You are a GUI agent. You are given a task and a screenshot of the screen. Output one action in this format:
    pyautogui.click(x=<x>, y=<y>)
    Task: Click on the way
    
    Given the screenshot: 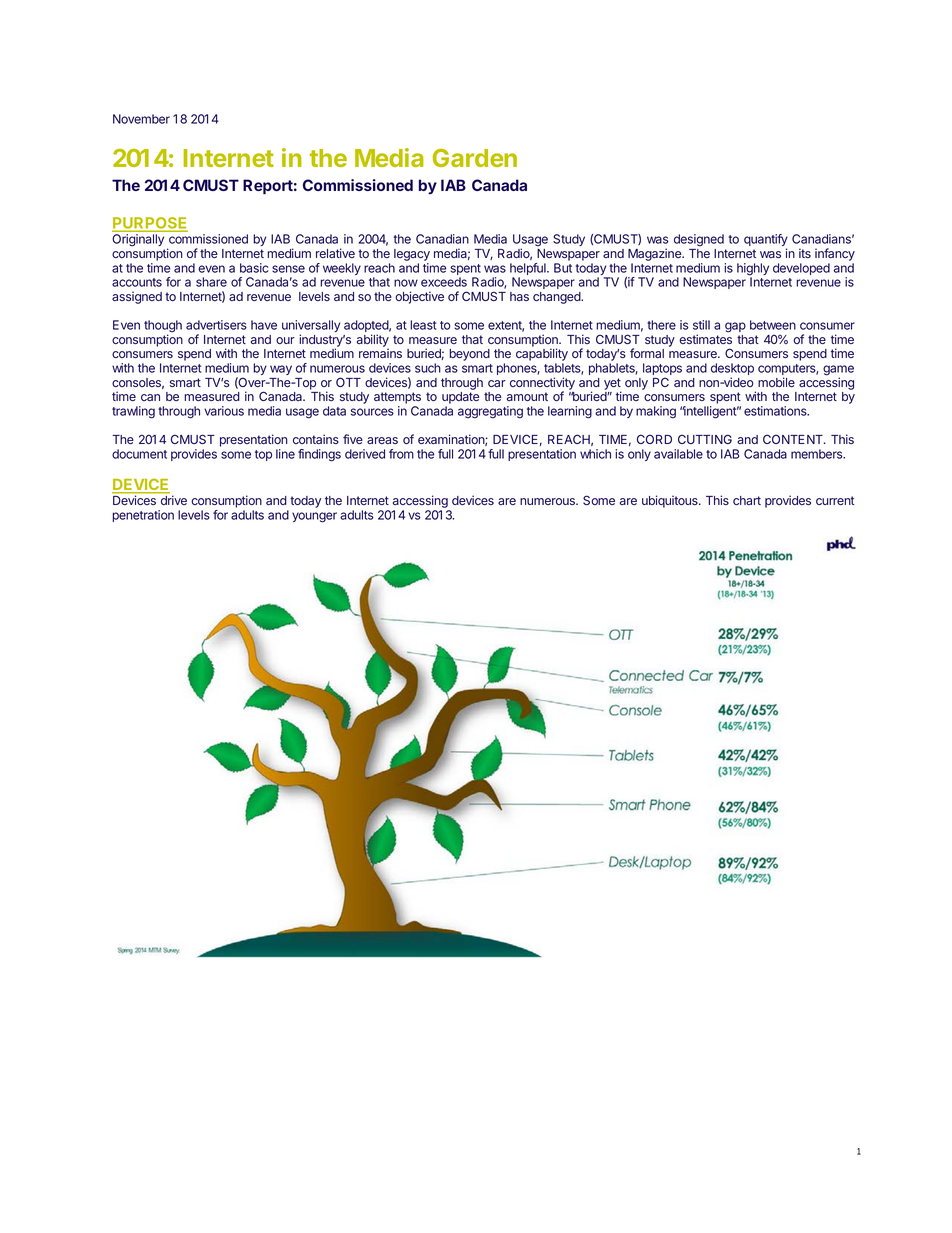 What is the action you would take?
    pyautogui.click(x=281, y=370)
